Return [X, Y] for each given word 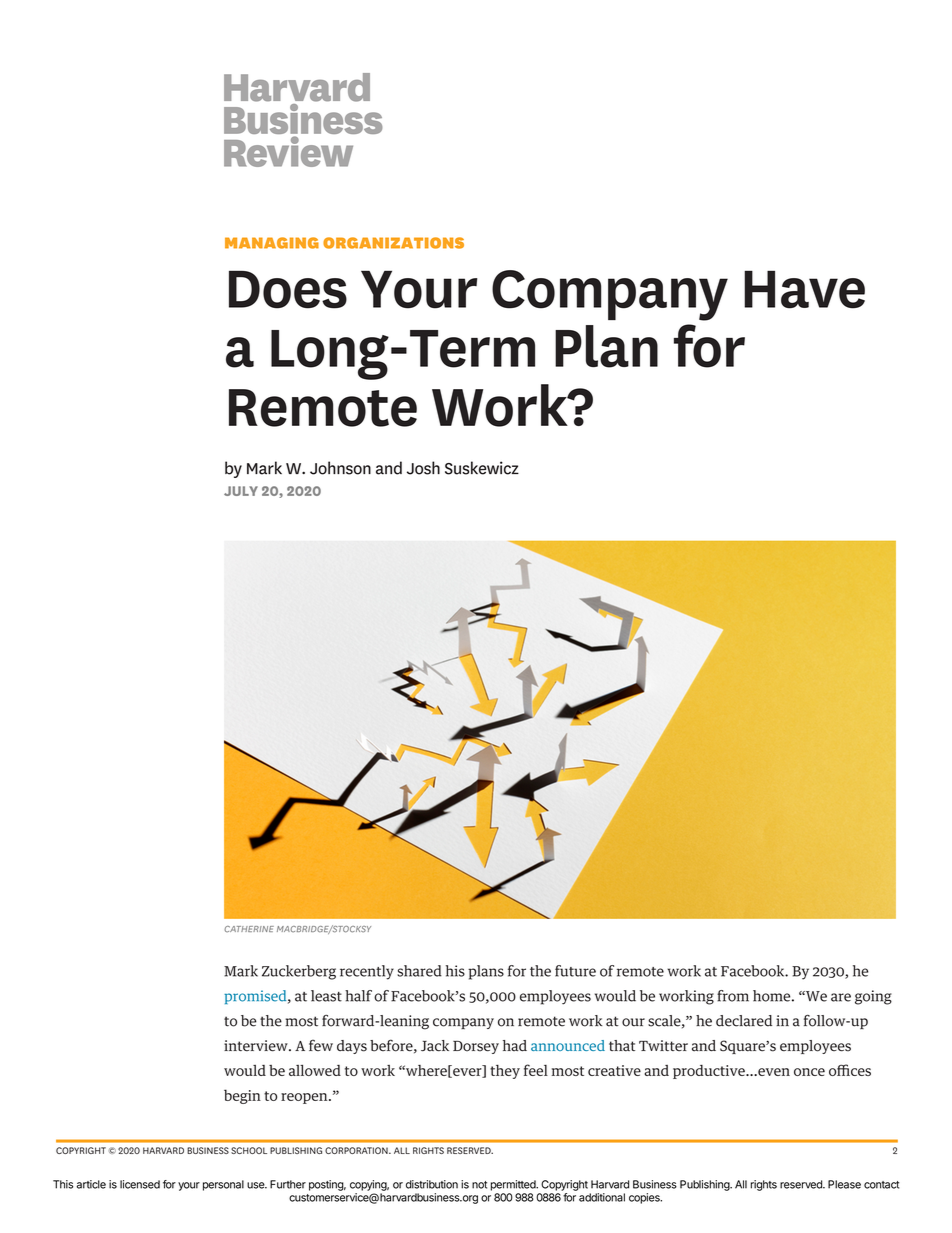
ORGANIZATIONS [393, 243]
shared [419, 971]
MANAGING [272, 243]
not [479, 1185]
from [733, 996]
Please [844, 1184]
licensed [140, 1184]
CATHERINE [249, 929]
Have [804, 290]
